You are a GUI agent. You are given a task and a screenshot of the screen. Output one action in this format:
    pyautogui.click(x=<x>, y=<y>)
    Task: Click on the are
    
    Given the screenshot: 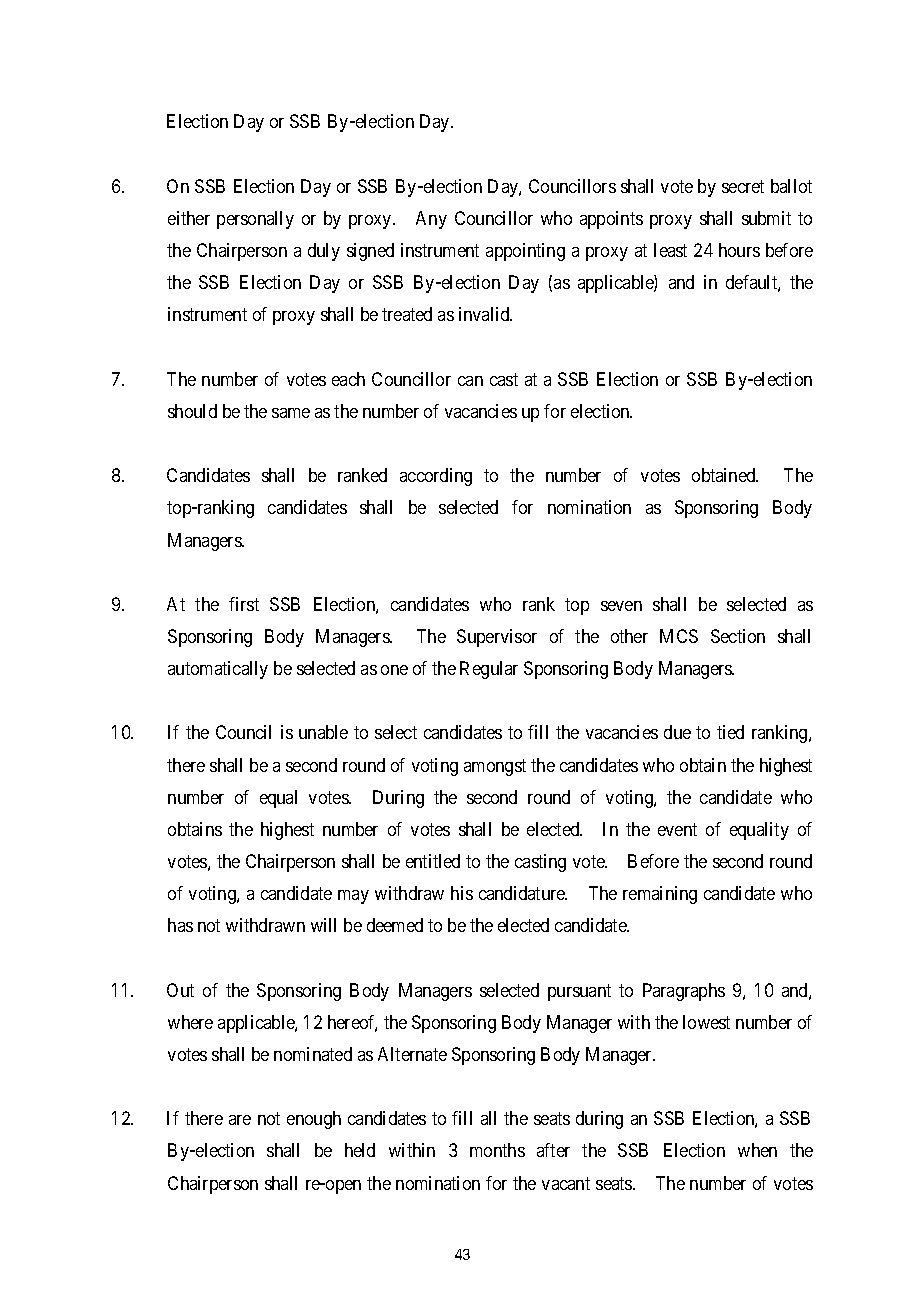 What is the action you would take?
    pyautogui.click(x=240, y=1120)
